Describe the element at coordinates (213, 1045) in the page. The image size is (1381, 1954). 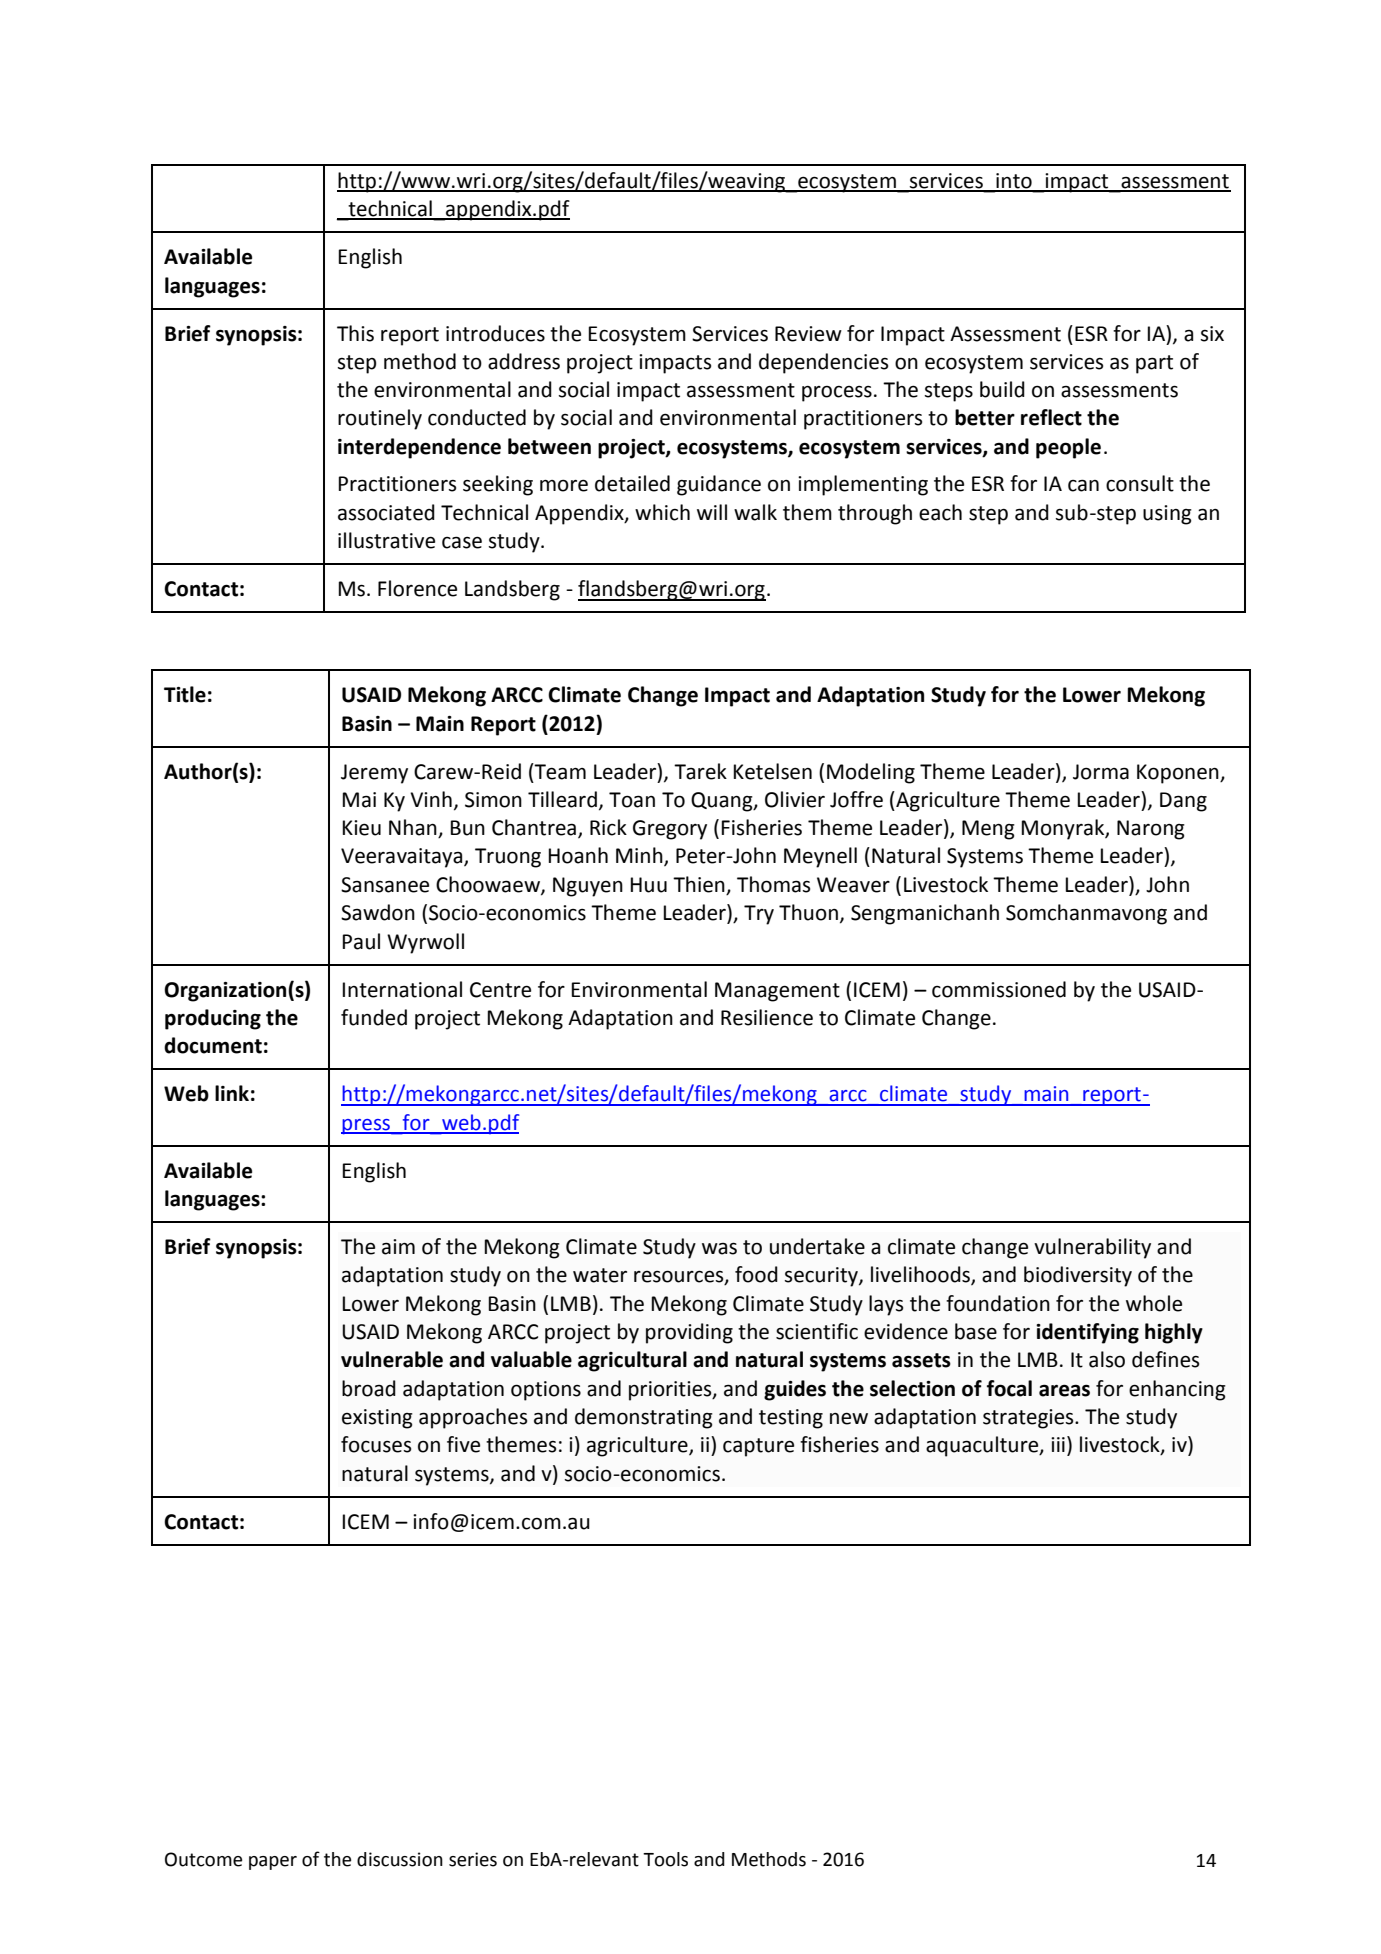
I see `document` at that location.
